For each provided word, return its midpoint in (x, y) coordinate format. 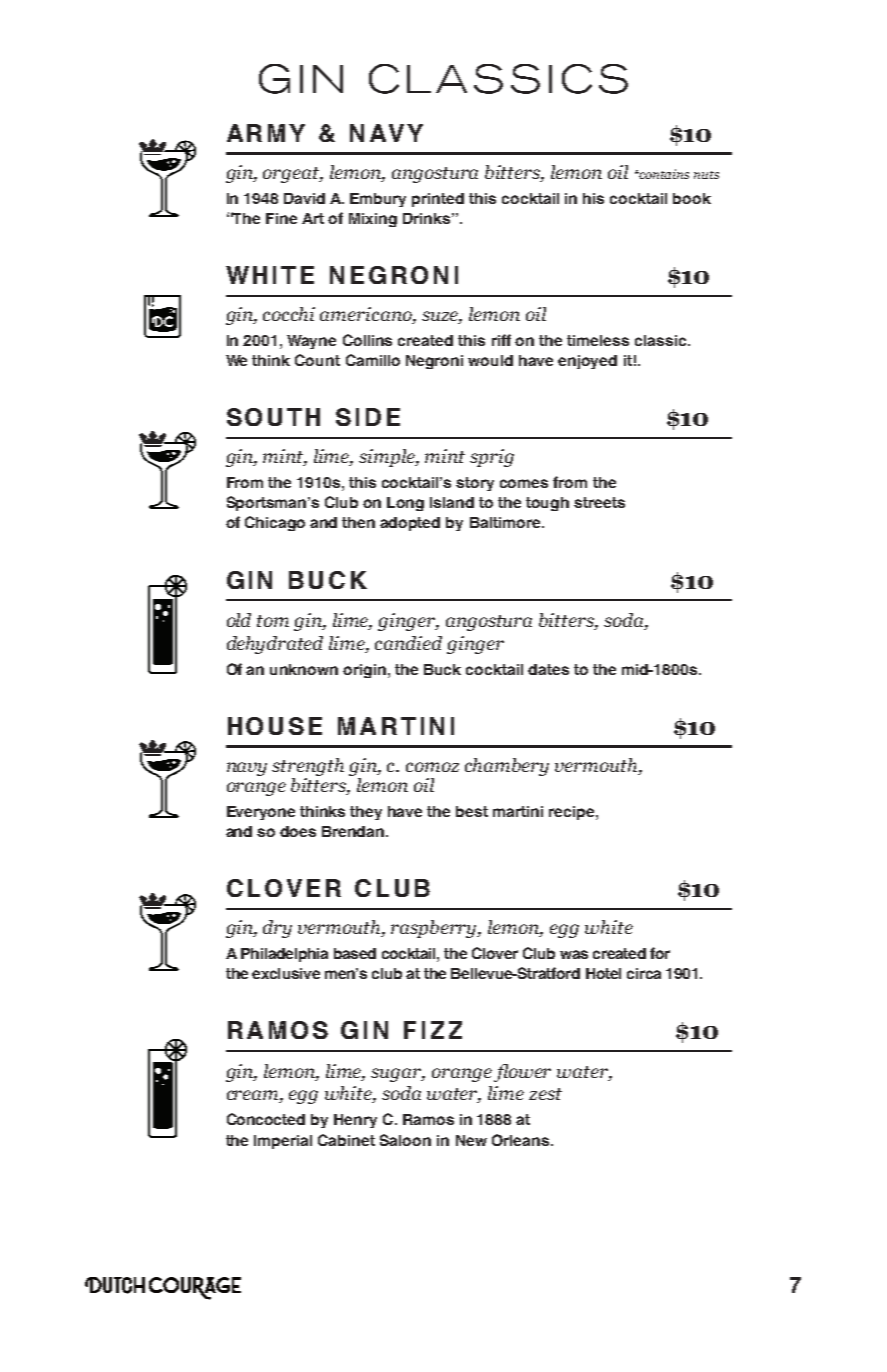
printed (438, 200)
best (472, 811)
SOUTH (273, 417)
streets (599, 502)
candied (408, 643)
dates (548, 669)
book (692, 198)
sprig (492, 458)
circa (644, 973)
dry (277, 929)
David (304, 198)
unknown (304, 669)
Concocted (266, 1119)
